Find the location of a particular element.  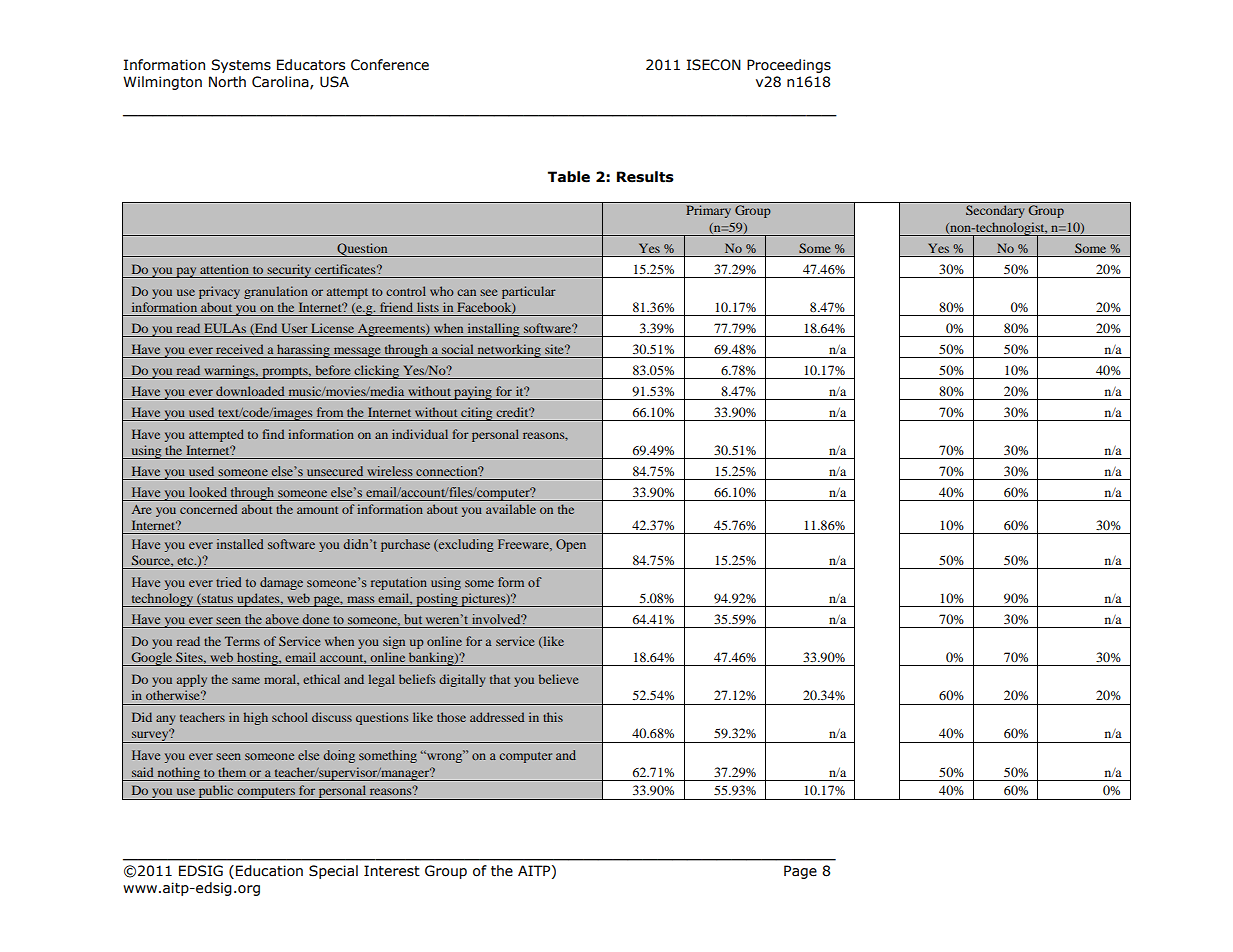

this is located at coordinates (553, 717).
